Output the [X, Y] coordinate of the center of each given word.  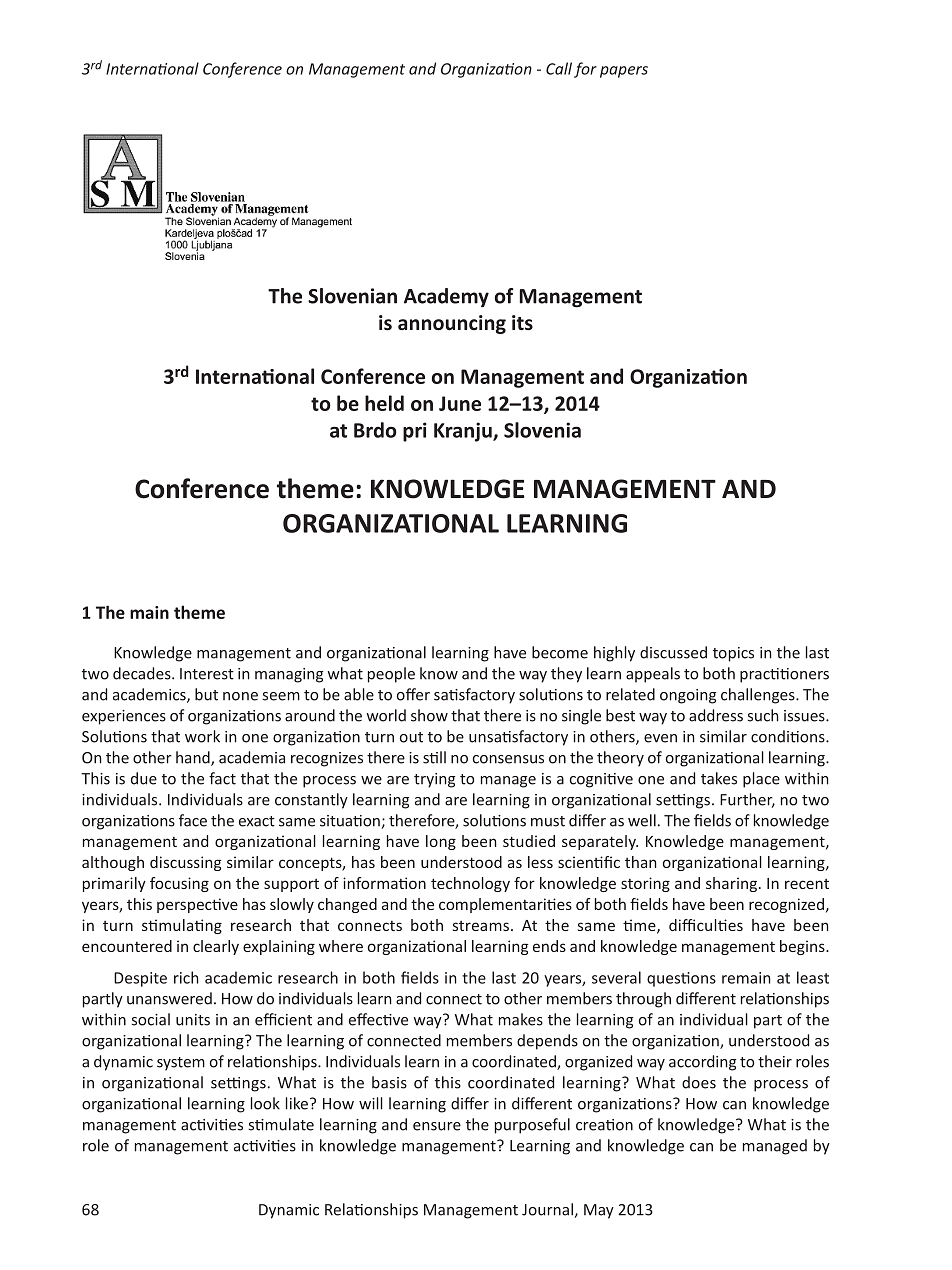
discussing [185, 863]
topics [733, 654]
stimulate [281, 1124]
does [699, 1082]
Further [747, 800]
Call [559, 68]
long [441, 842]
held [384, 403]
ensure [437, 1126]
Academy [446, 297]
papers [624, 72]
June [460, 403]
